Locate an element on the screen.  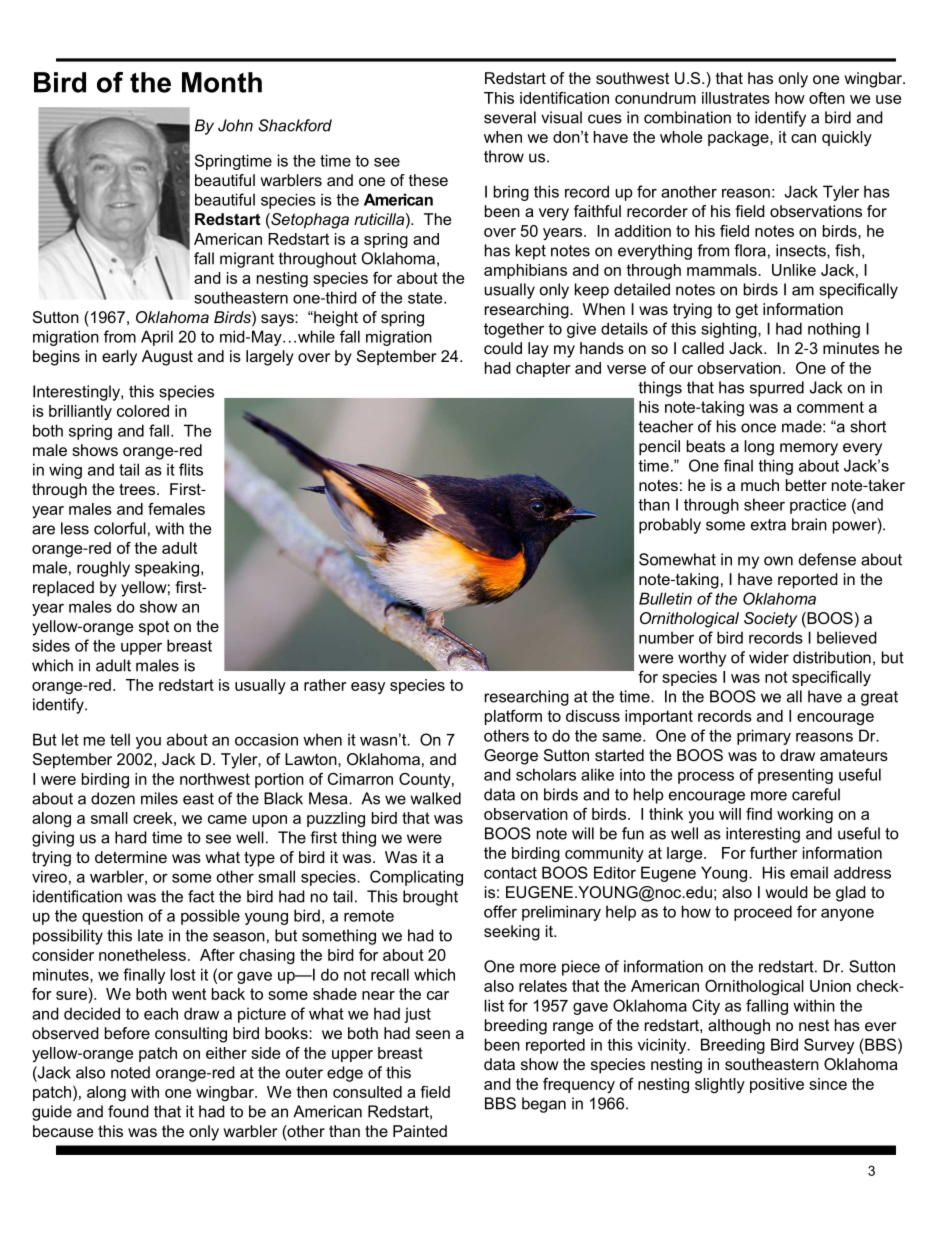
throw is located at coordinates (504, 156).
